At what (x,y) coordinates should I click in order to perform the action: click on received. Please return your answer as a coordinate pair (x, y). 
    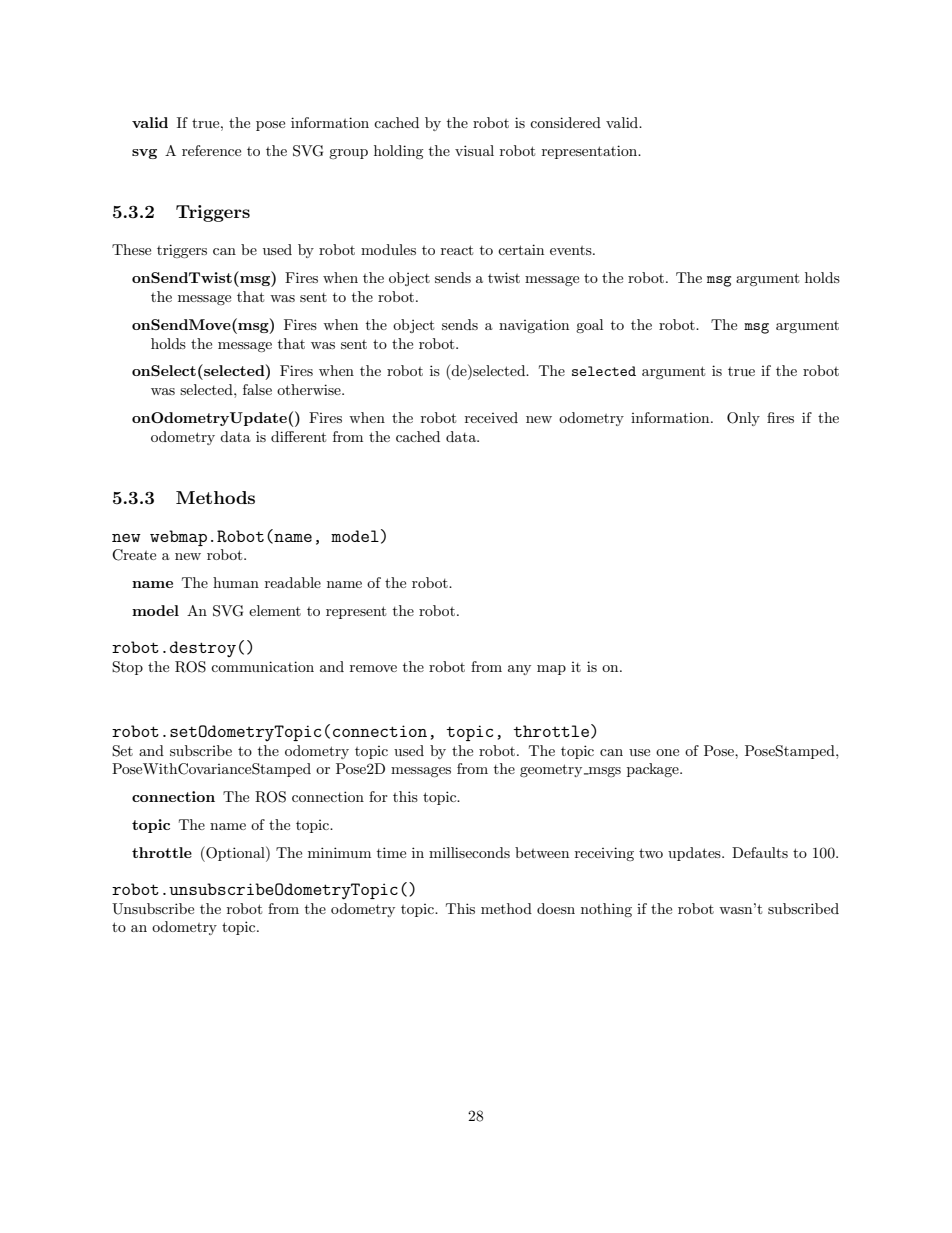
    Looking at the image, I should click on (491, 417).
